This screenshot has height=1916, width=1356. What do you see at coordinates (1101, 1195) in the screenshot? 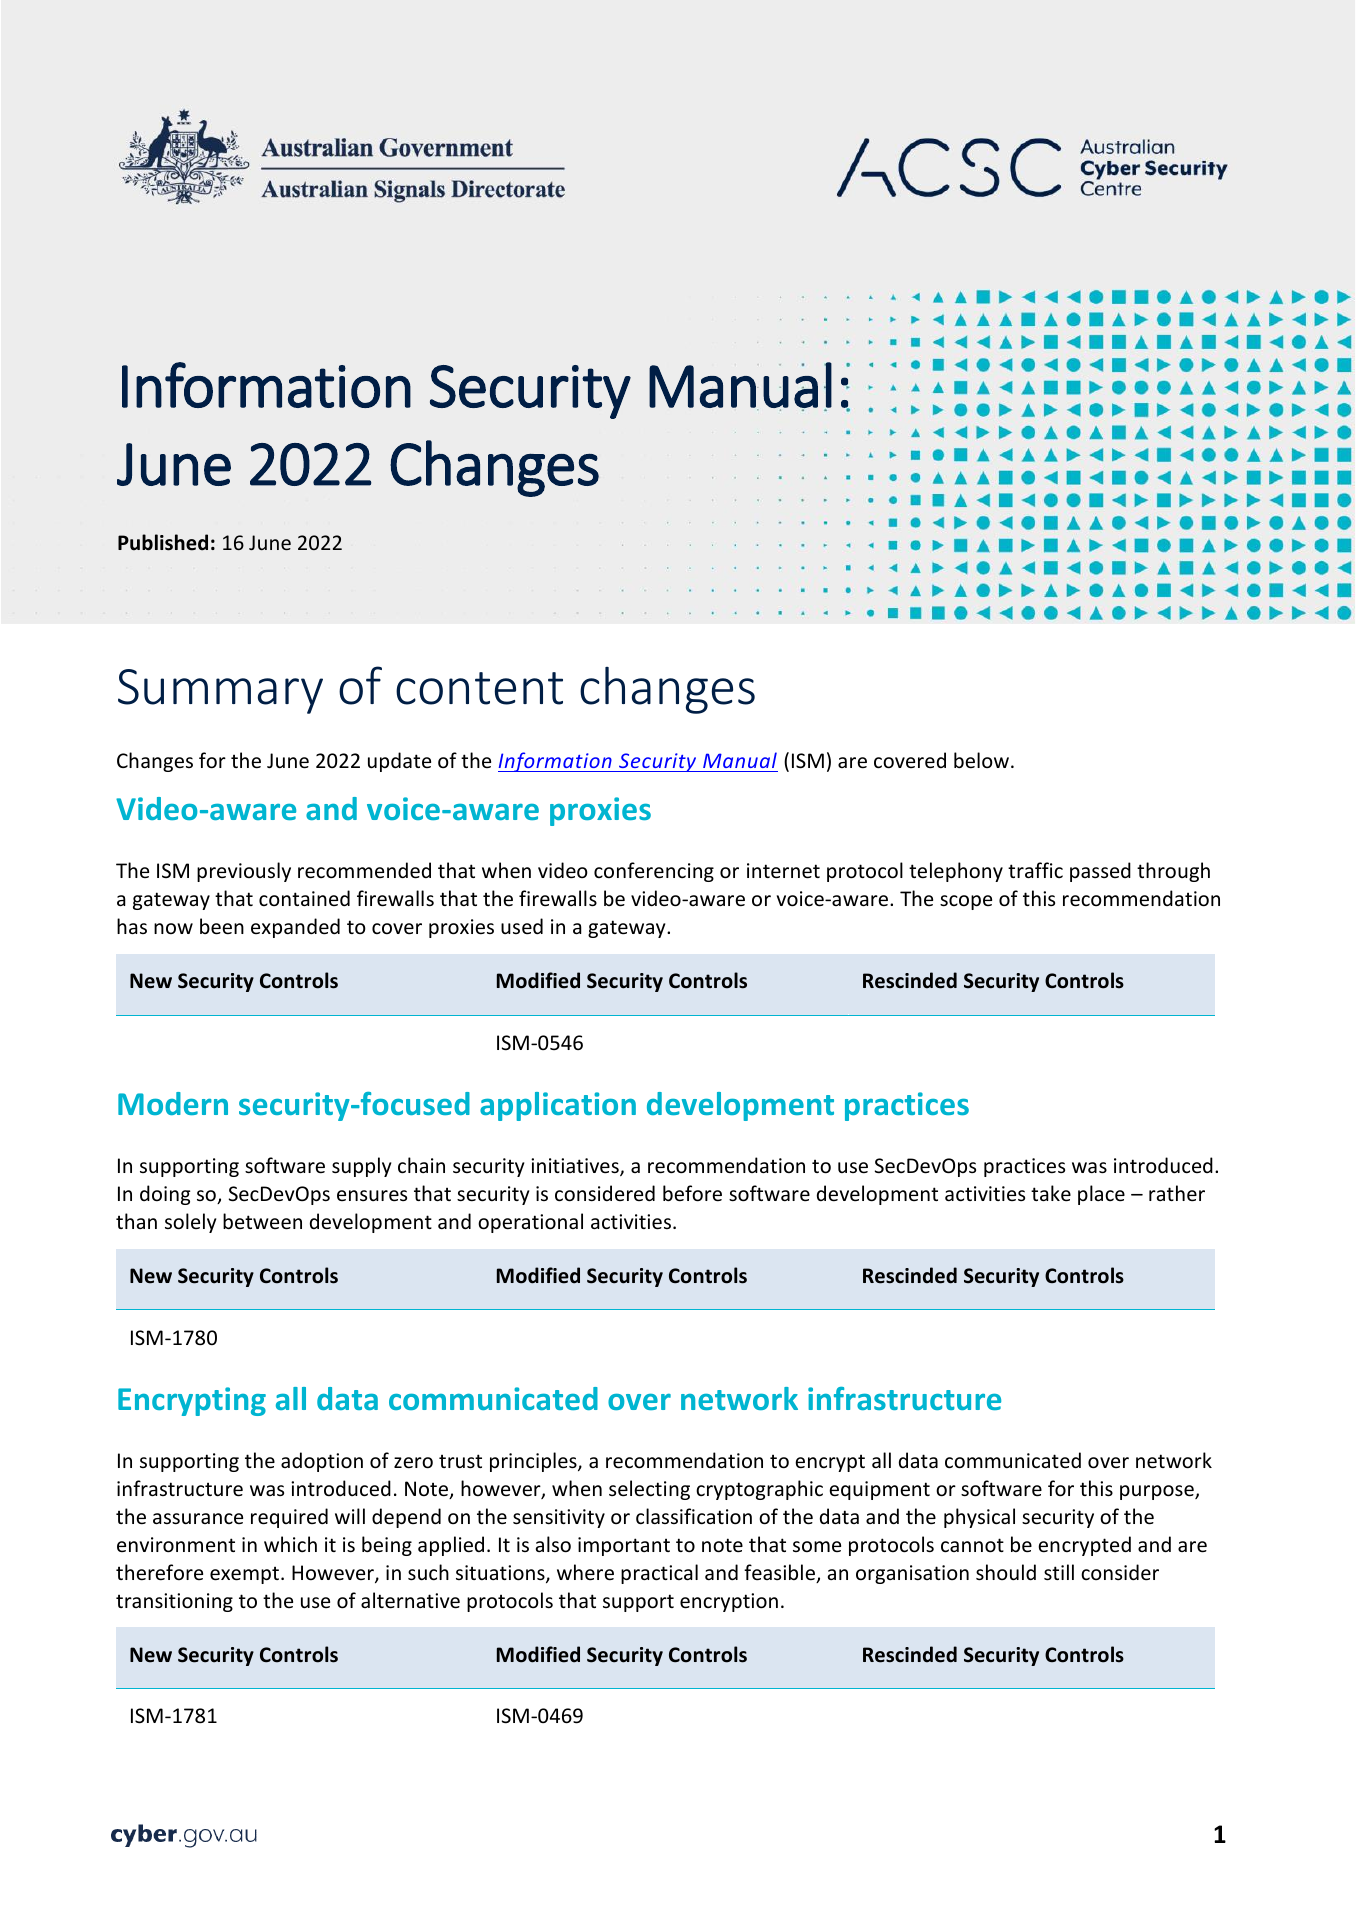
I see `place` at bounding box center [1101, 1195].
